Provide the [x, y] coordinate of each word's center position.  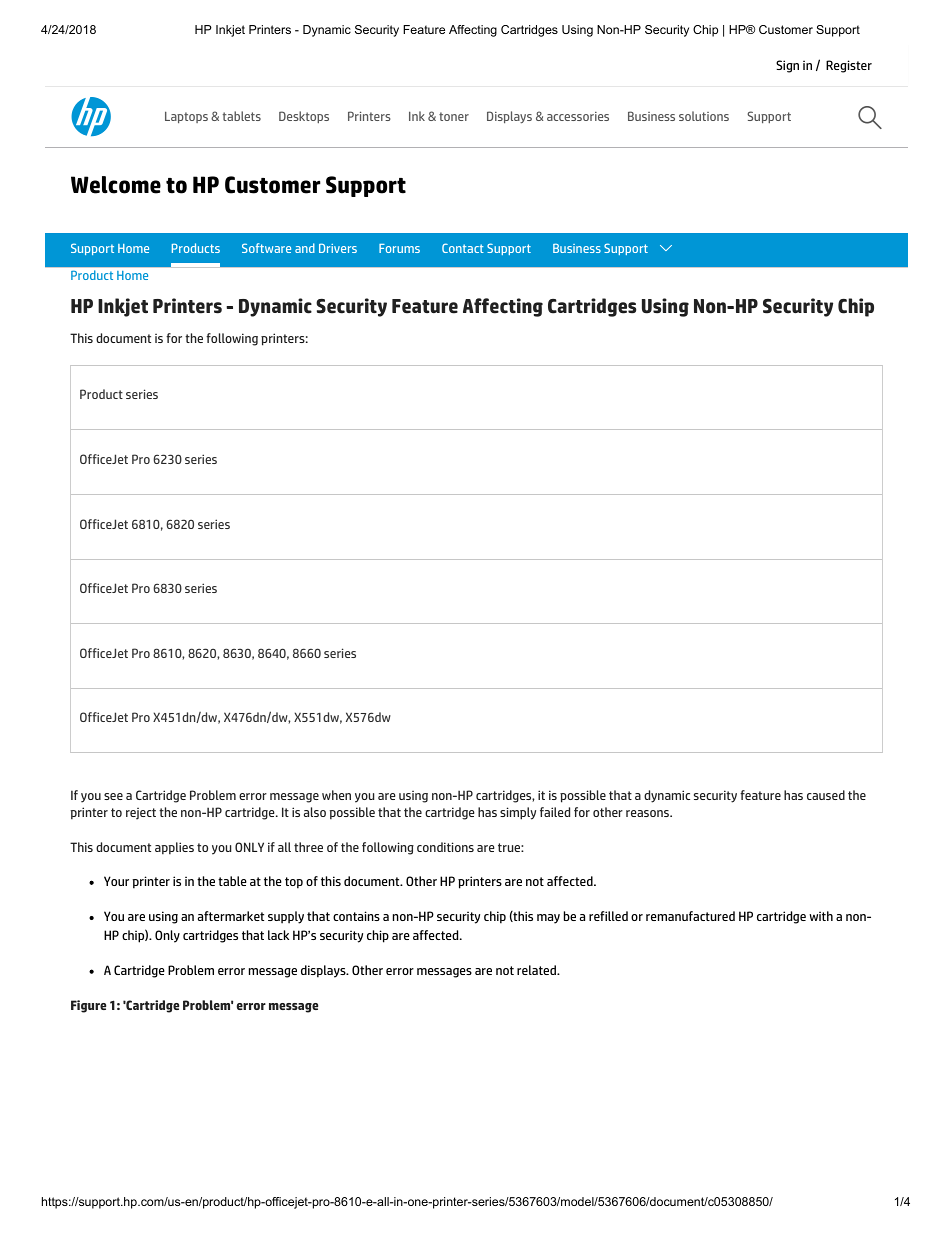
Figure [88, 1006]
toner [454, 116]
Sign [787, 66]
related [537, 970]
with [821, 916]
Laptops [186, 117]
